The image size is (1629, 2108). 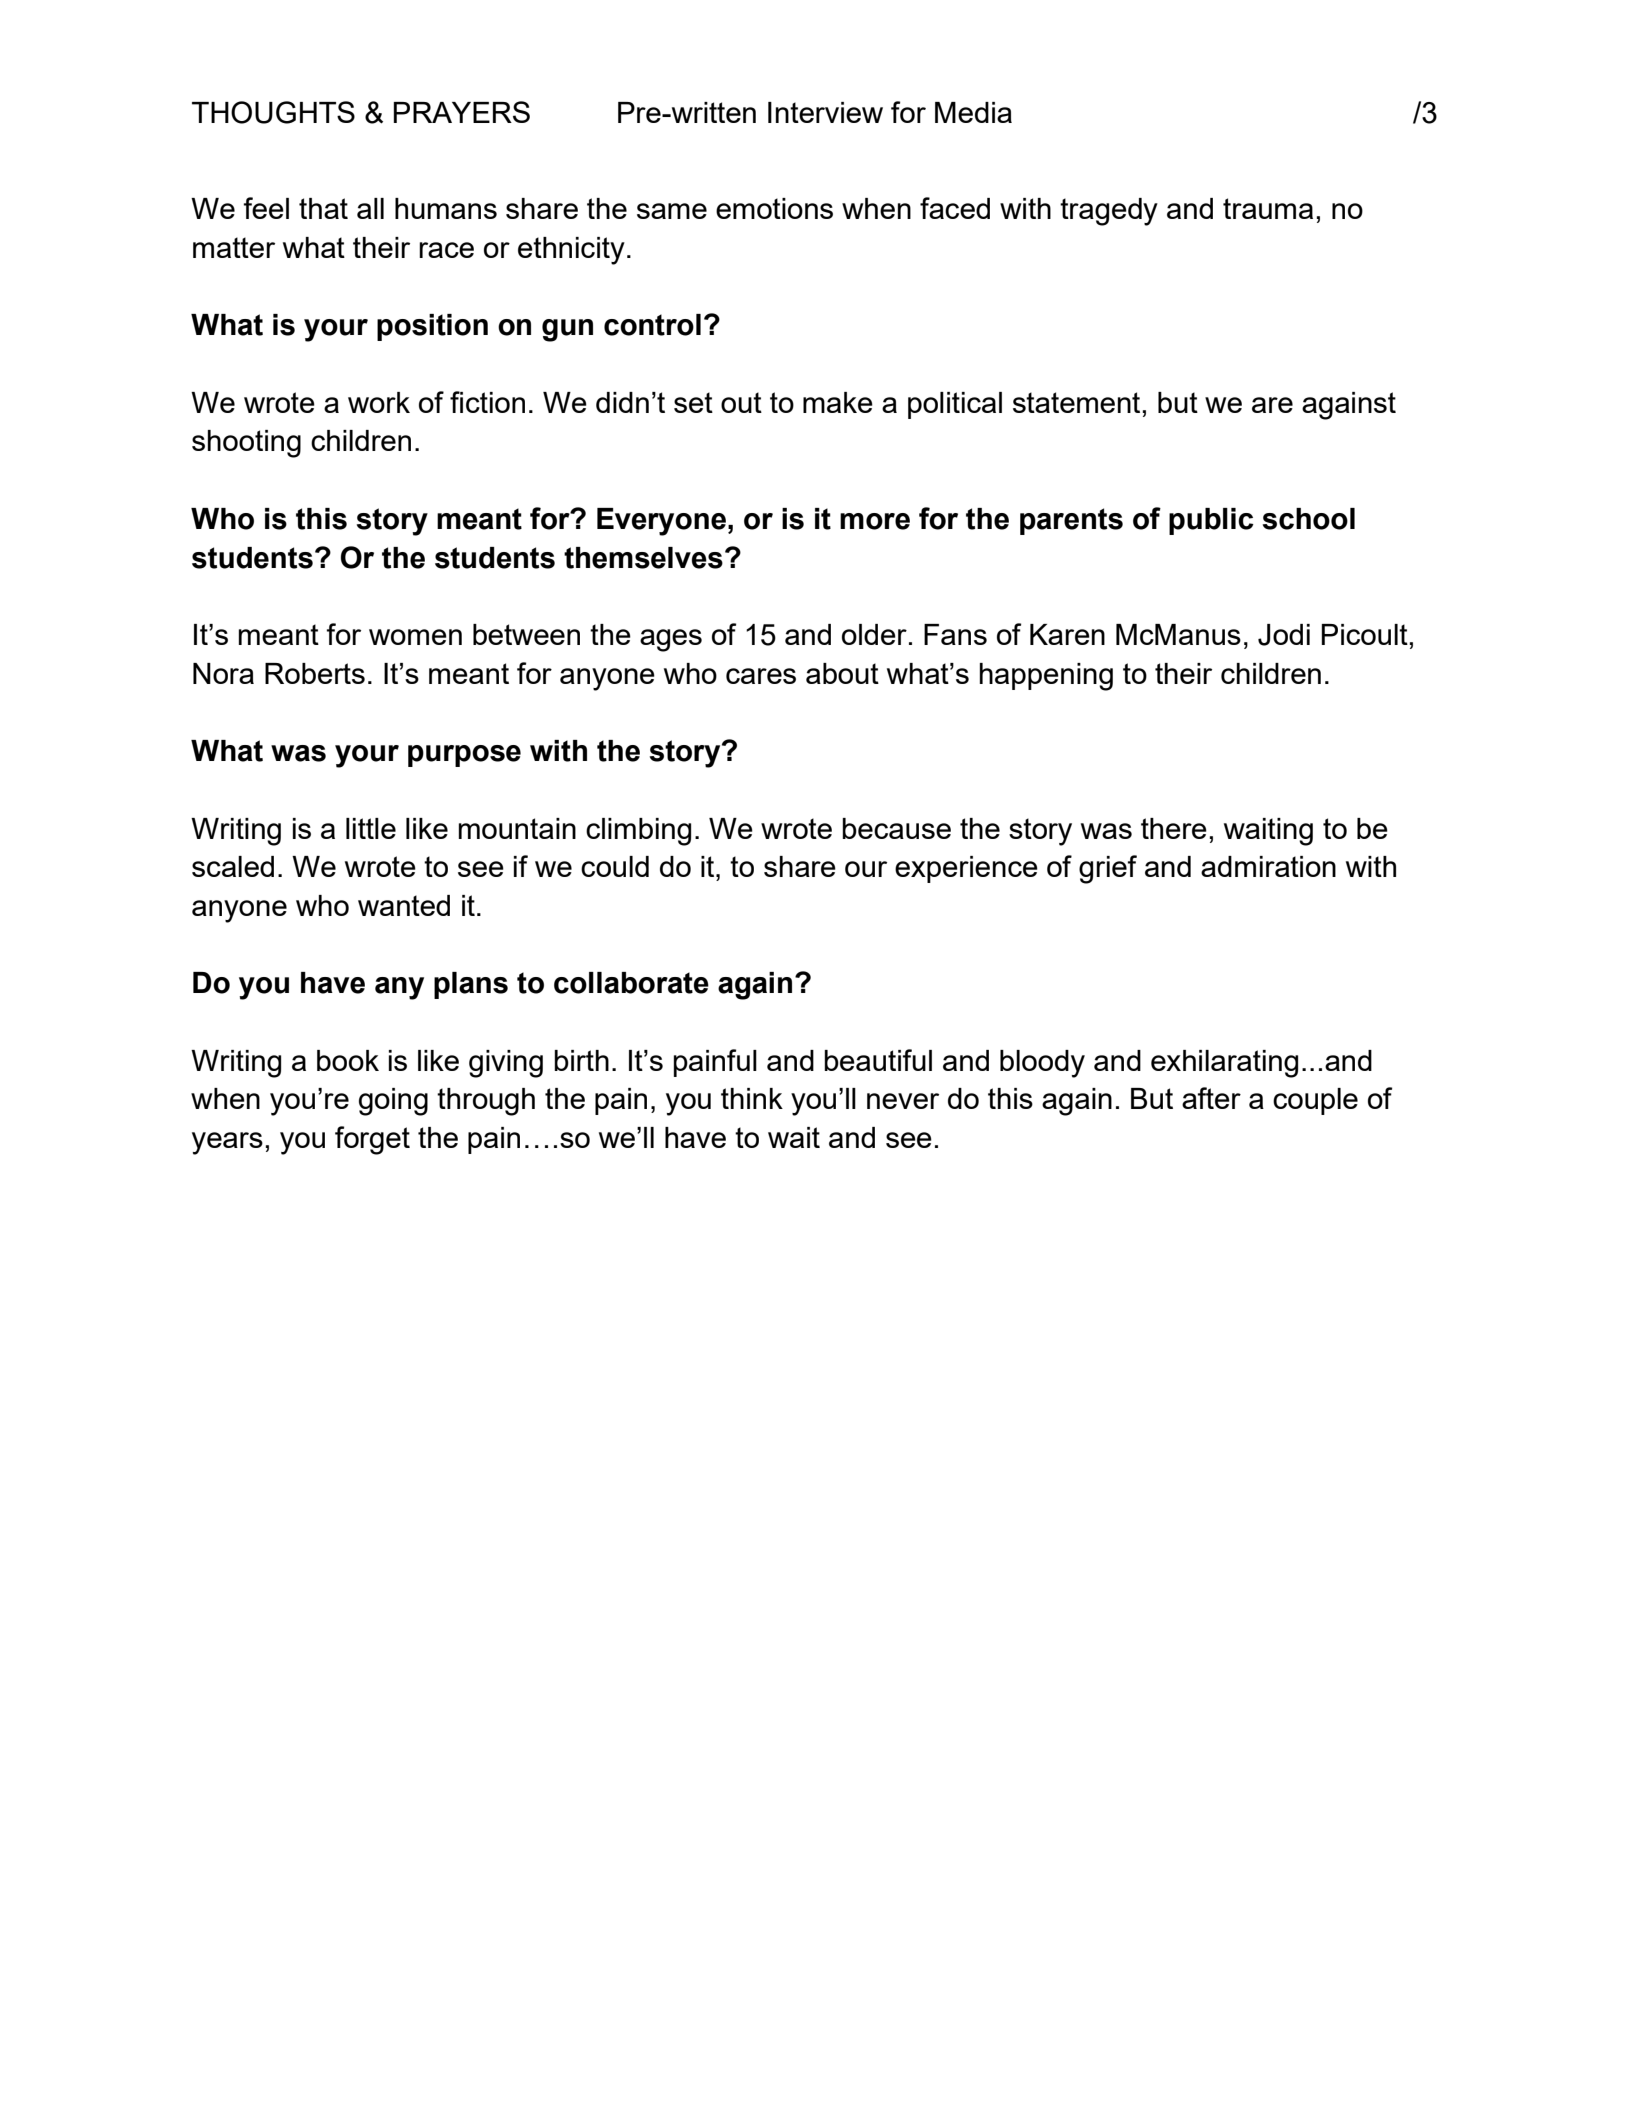 I want to click on Interview, so click(x=825, y=112).
